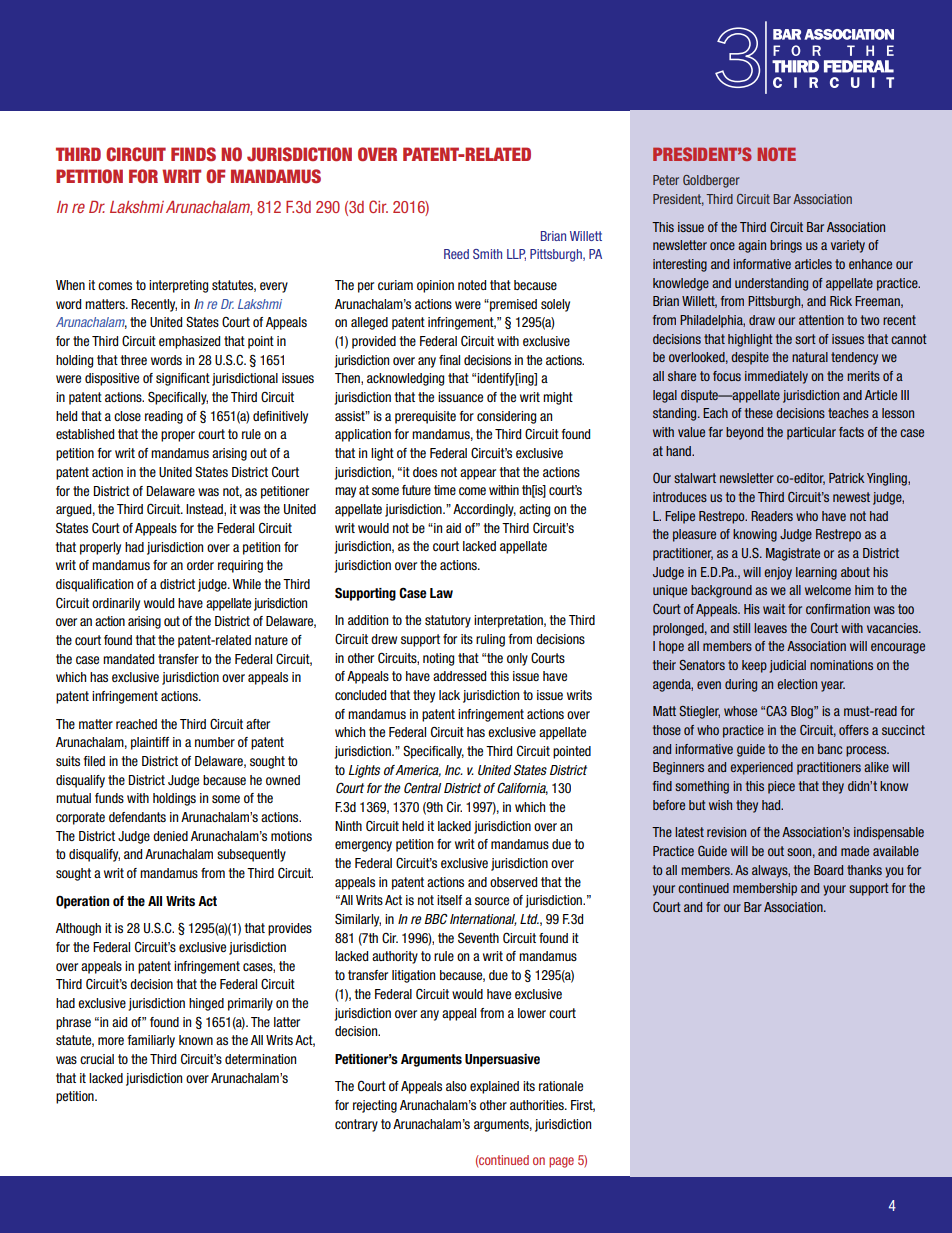 This image has width=952, height=1233. I want to click on statutory, so click(448, 621).
